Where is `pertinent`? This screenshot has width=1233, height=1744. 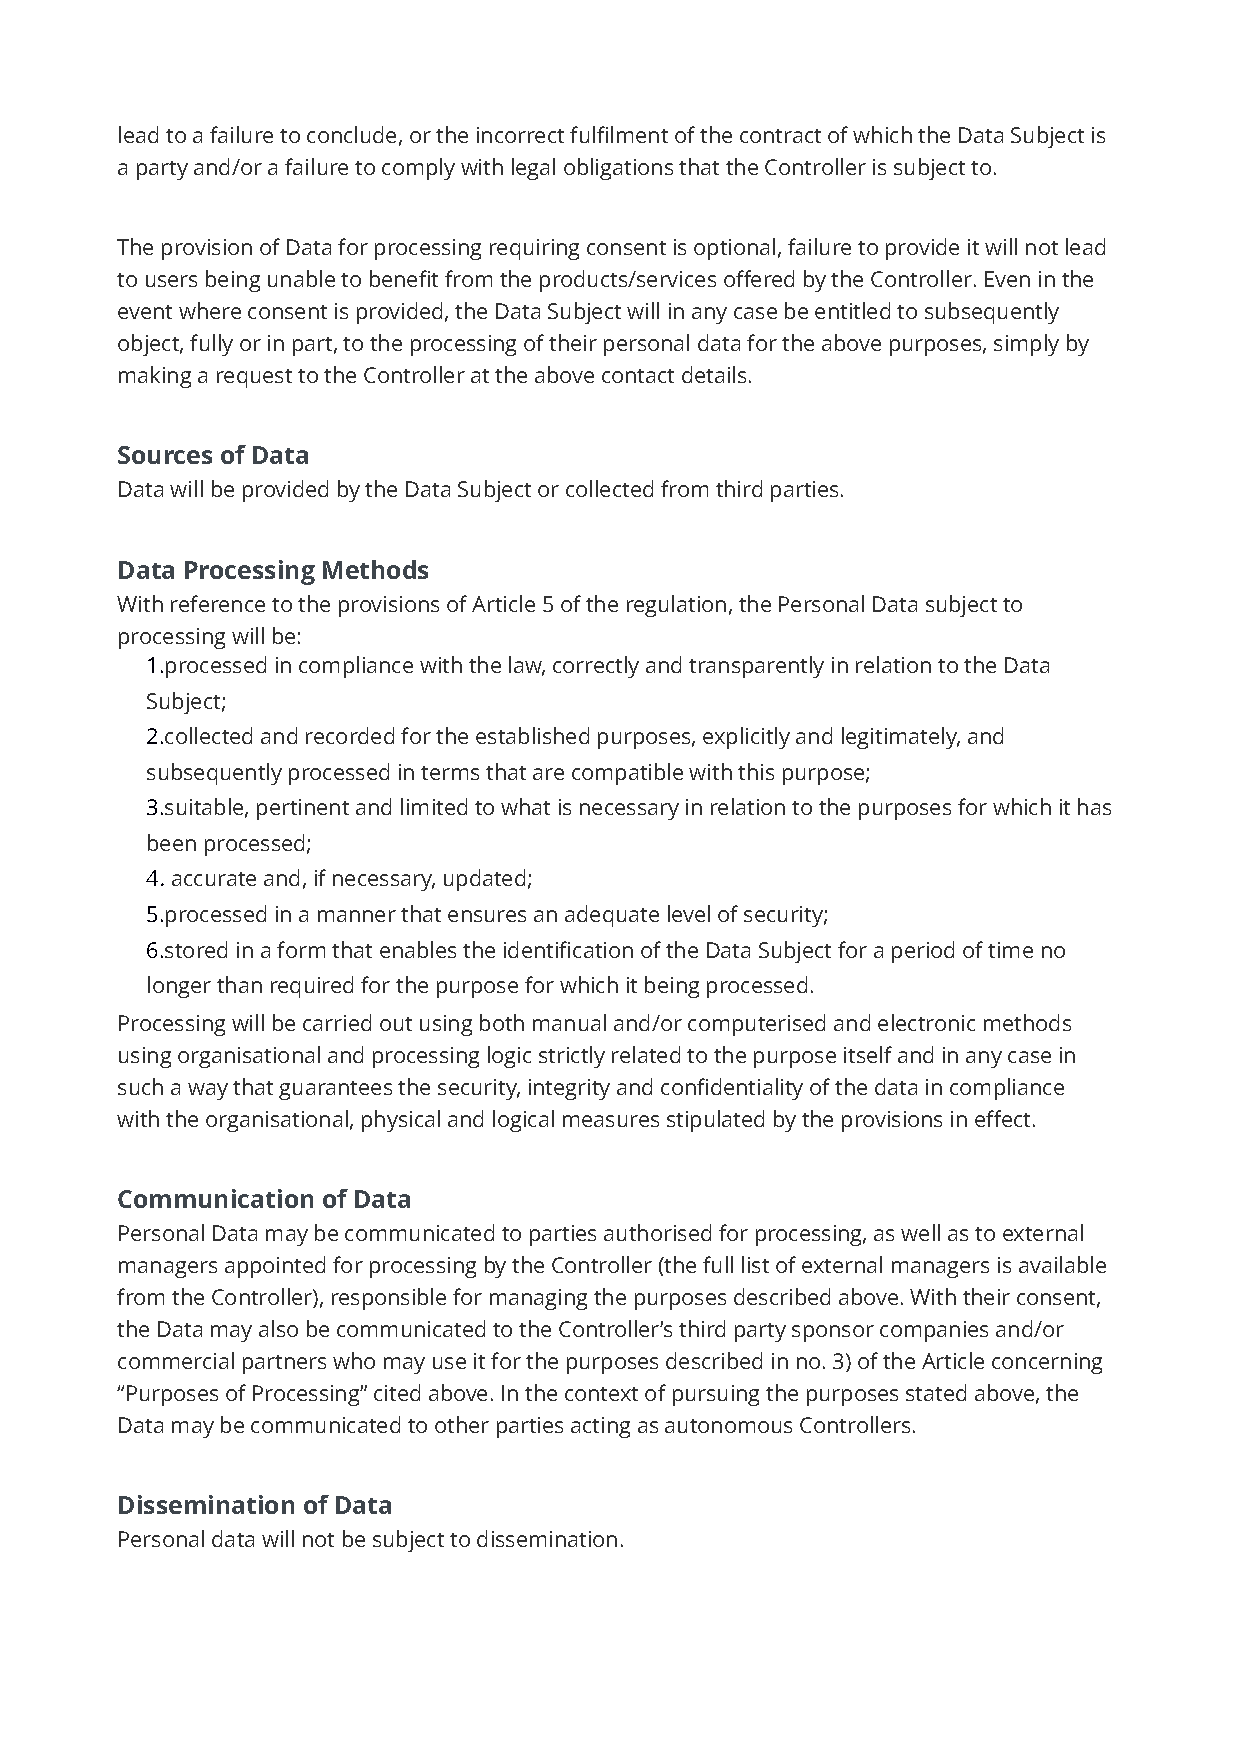 pertinent is located at coordinates (303, 809).
